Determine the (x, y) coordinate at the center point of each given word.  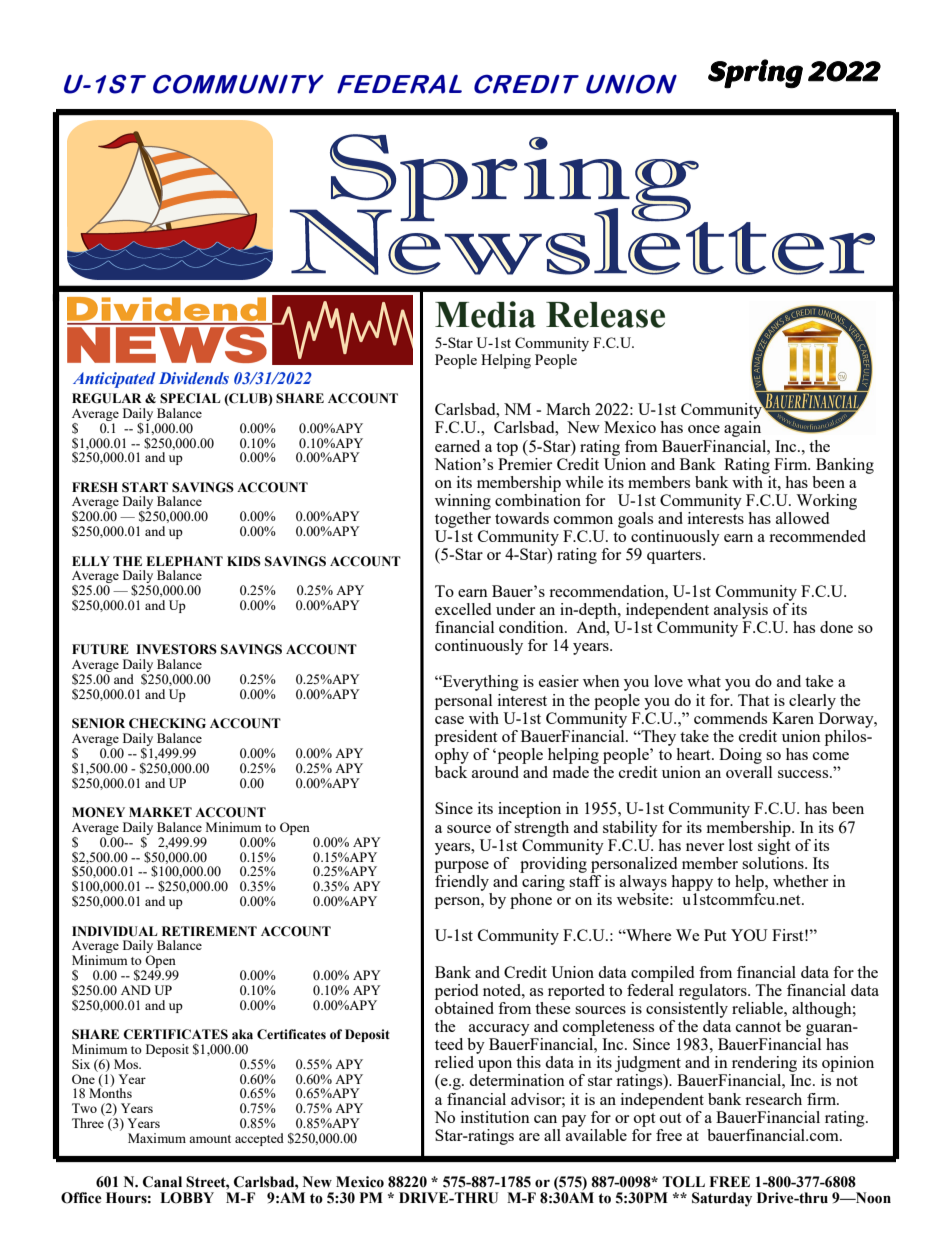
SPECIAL (190, 398)
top (507, 449)
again (742, 429)
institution (495, 1117)
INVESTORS (176, 649)
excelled (463, 609)
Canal (162, 1182)
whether (800, 881)
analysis (741, 611)
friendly (462, 881)
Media (485, 314)
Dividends (194, 378)
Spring (755, 74)
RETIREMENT (209, 931)
